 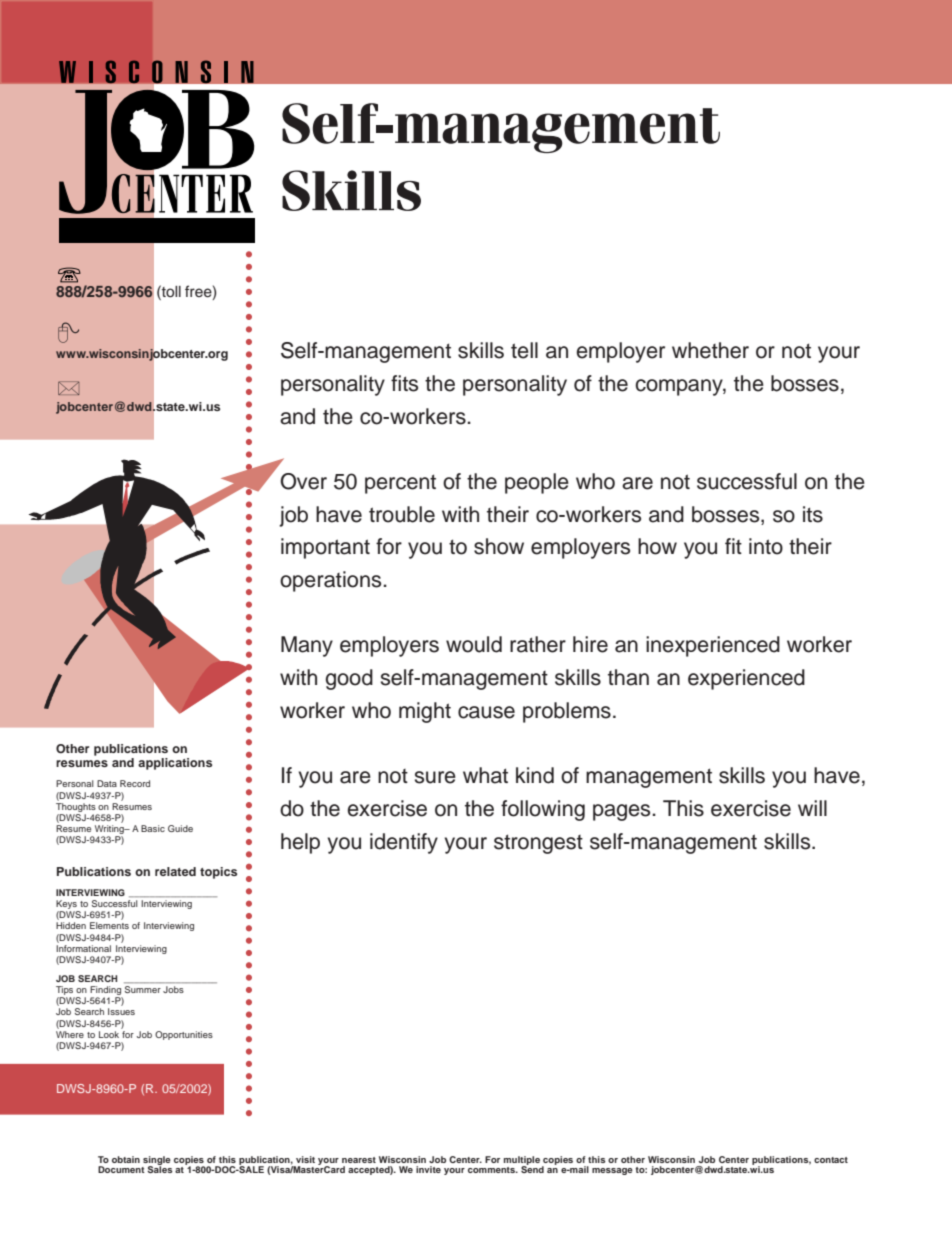 I want to click on will, so click(x=812, y=808).
